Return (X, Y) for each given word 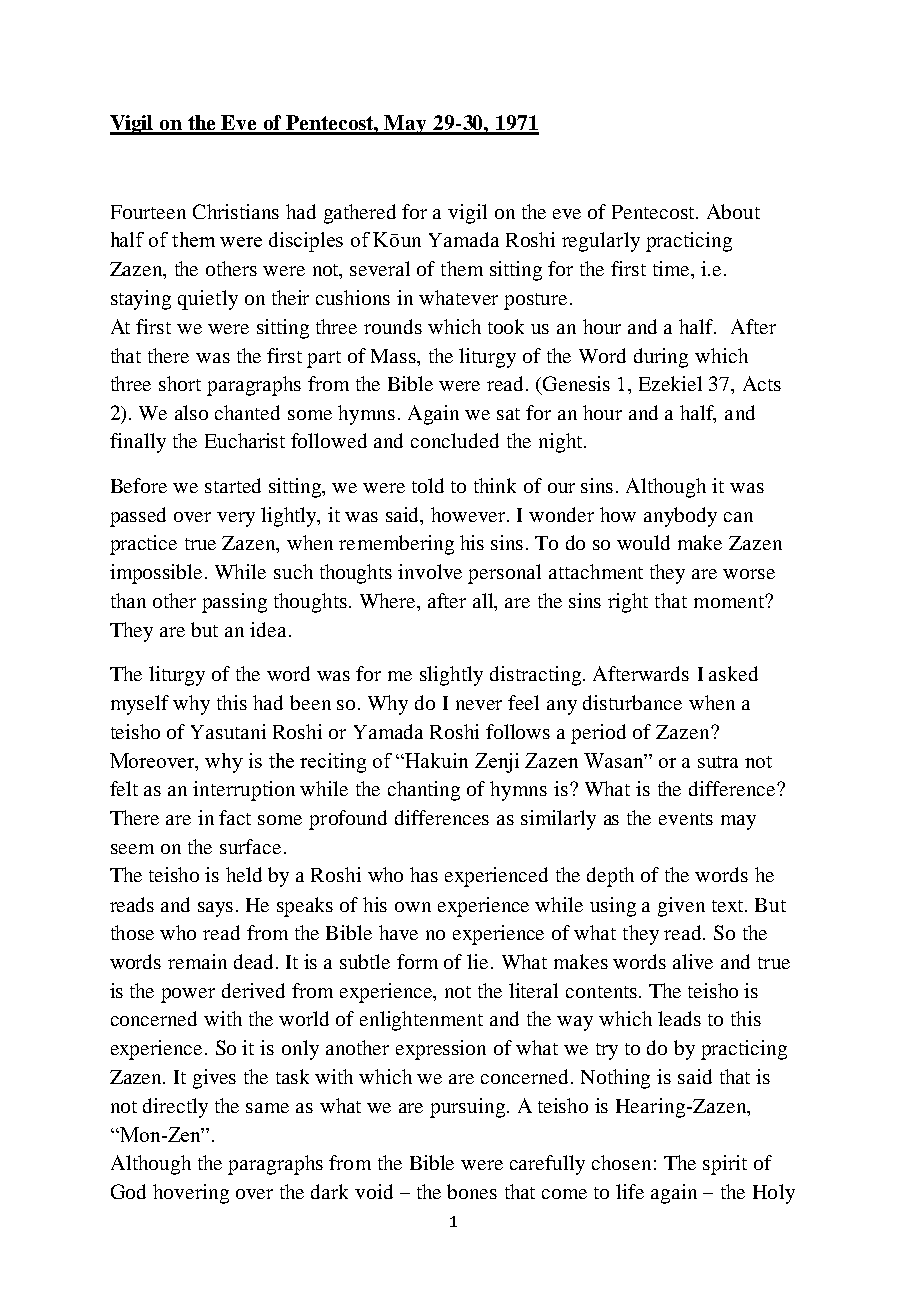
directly (175, 1108)
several (380, 268)
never (479, 705)
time (673, 270)
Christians (236, 211)
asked (733, 673)
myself (140, 705)
